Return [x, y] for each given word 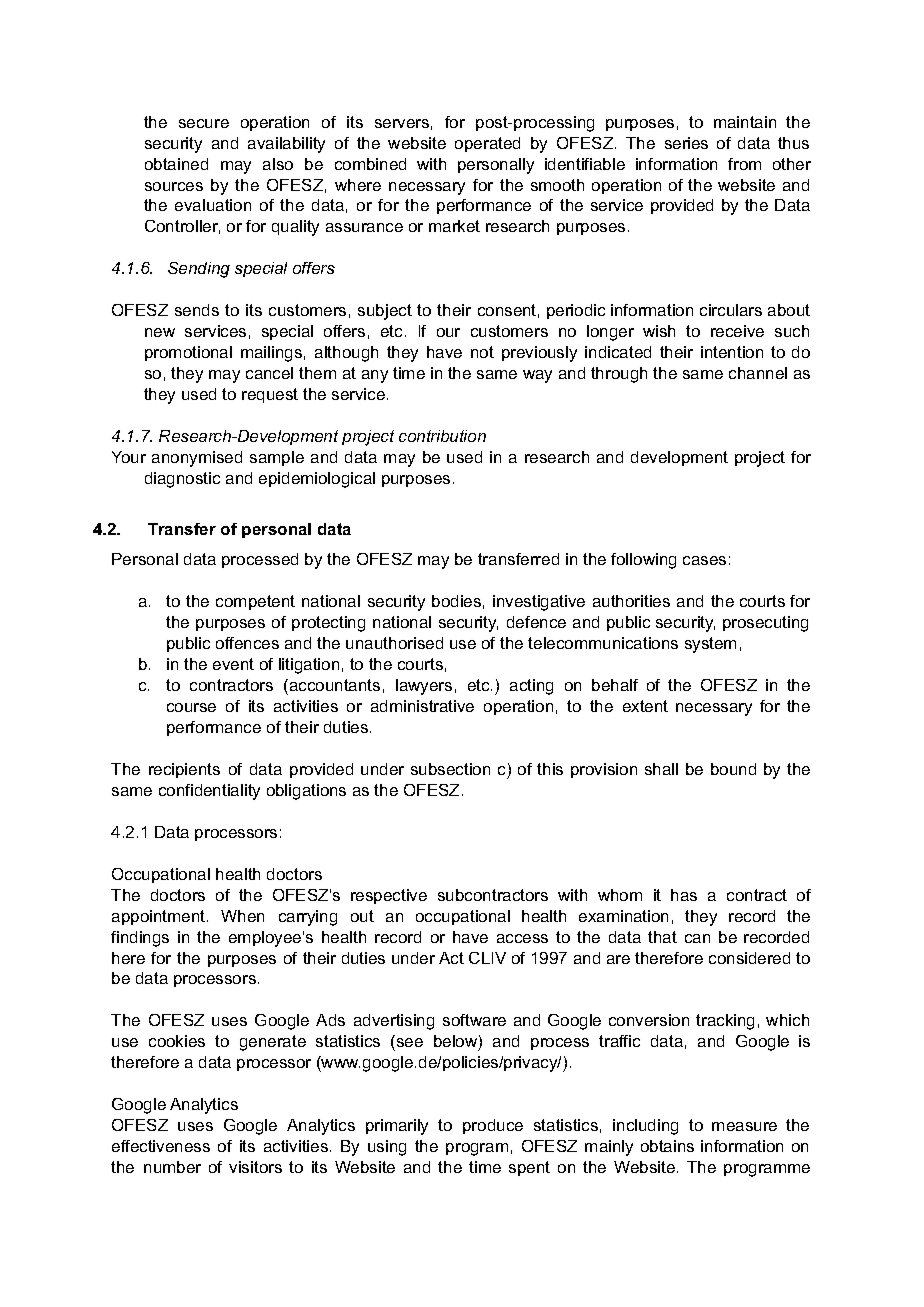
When [242, 916]
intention [732, 352]
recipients [184, 770]
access [522, 938]
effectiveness [161, 1146]
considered [749, 958]
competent [255, 602]
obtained [176, 164]
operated [487, 144]
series [686, 143]
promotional [188, 353]
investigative [539, 603]
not [482, 352]
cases [704, 560]
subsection [450, 769]
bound [733, 769]
